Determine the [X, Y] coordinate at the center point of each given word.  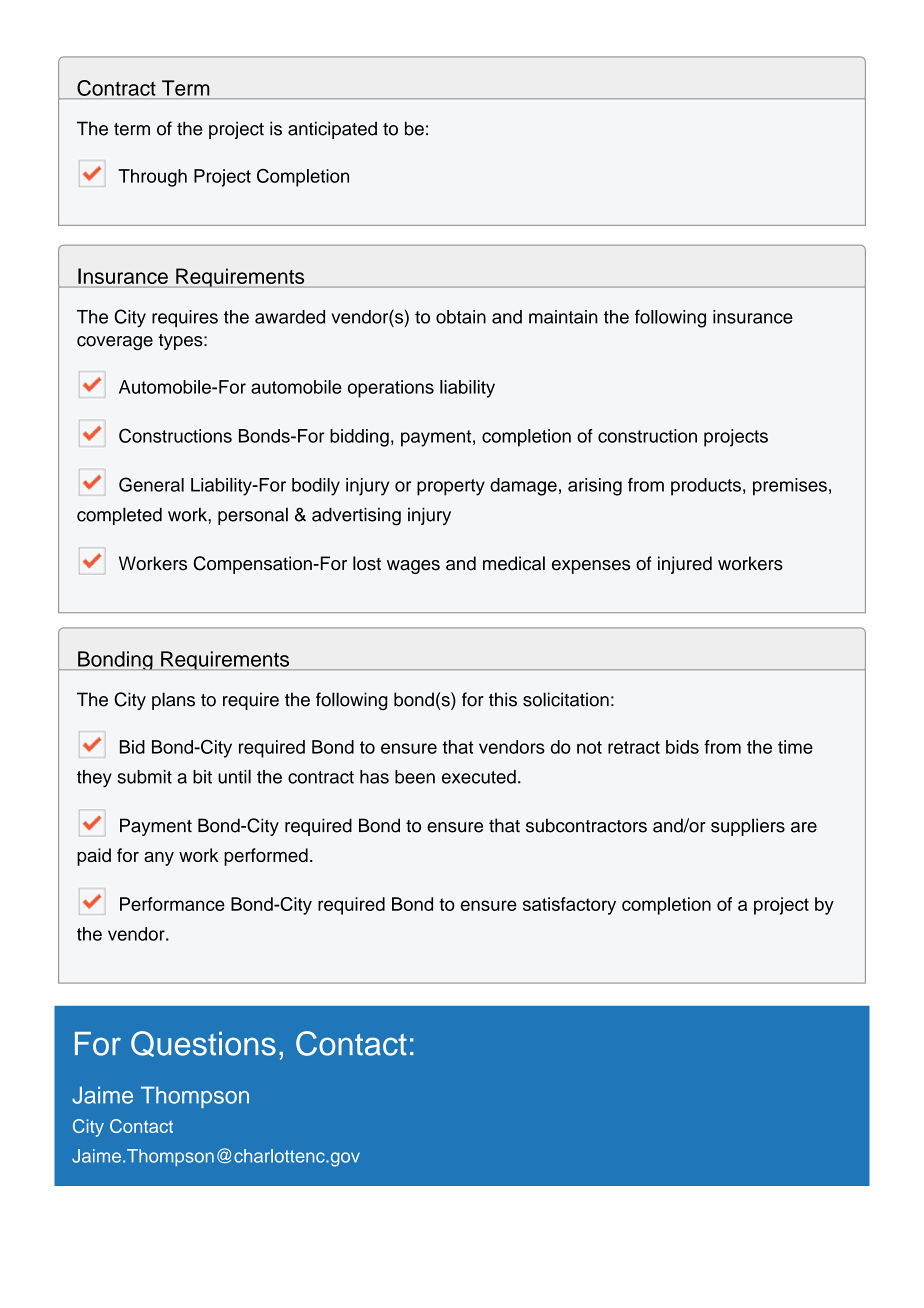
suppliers [748, 827]
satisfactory [569, 906]
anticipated [332, 130]
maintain [563, 317]
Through [152, 178]
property [451, 487]
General [151, 484]
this [503, 699]
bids [682, 747]
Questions [203, 1044]
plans [173, 701]
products [706, 487]
